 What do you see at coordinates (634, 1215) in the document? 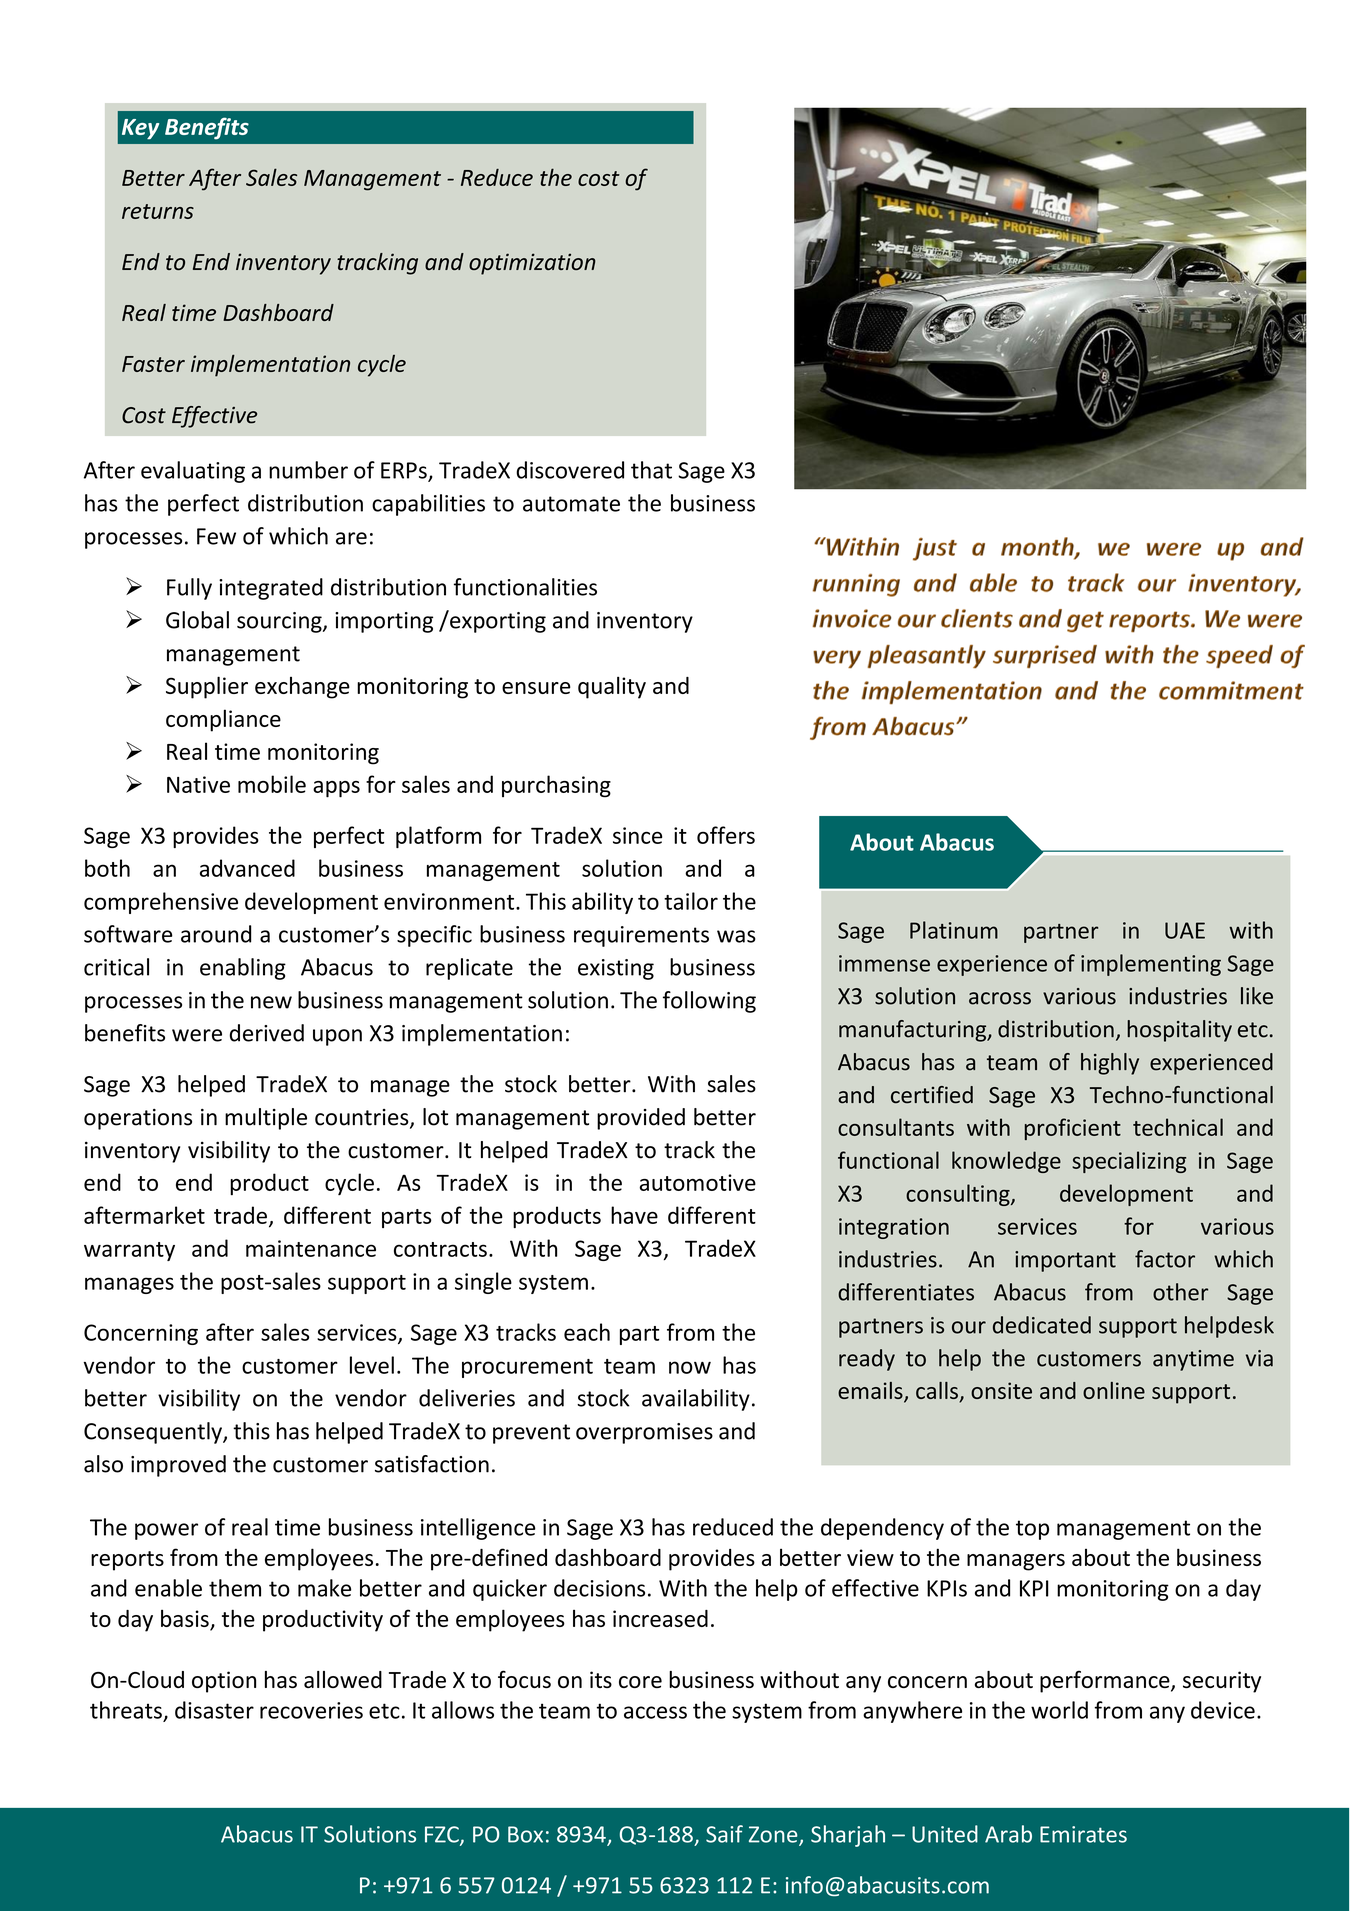
I see `have` at bounding box center [634, 1215].
